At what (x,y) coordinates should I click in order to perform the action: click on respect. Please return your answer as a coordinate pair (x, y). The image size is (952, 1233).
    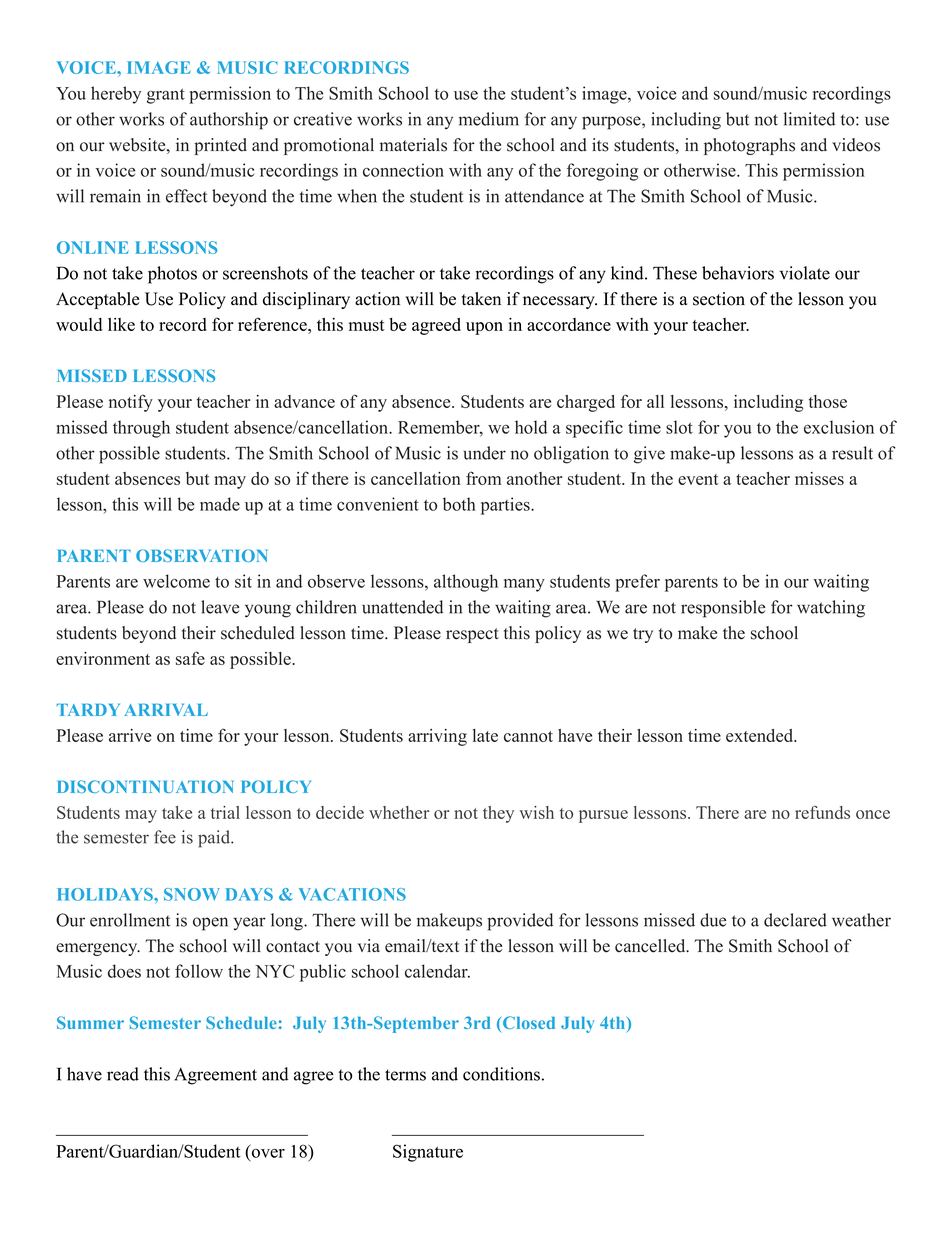
    Looking at the image, I should click on (472, 635).
